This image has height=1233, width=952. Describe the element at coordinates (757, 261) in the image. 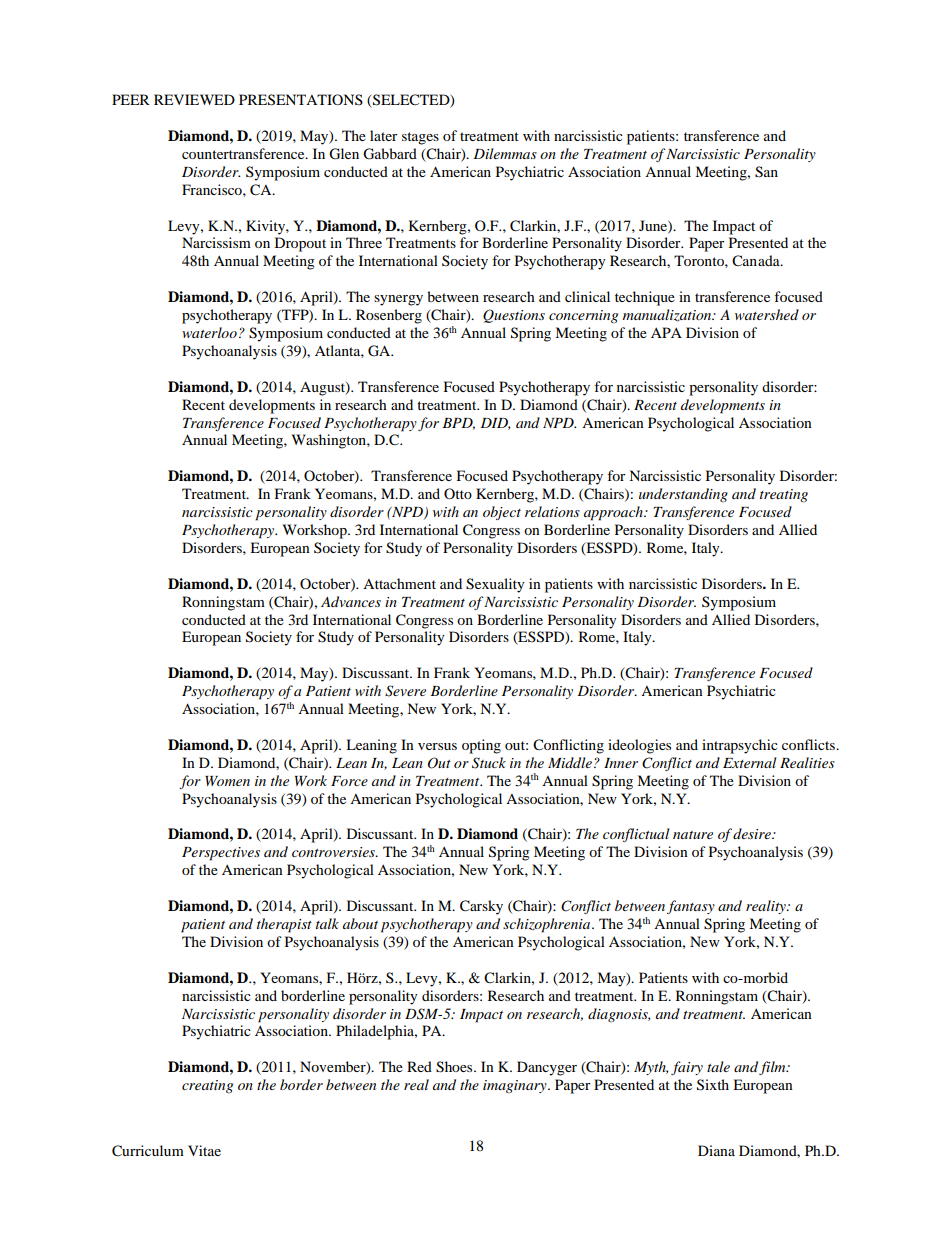

I see `Canada` at that location.
